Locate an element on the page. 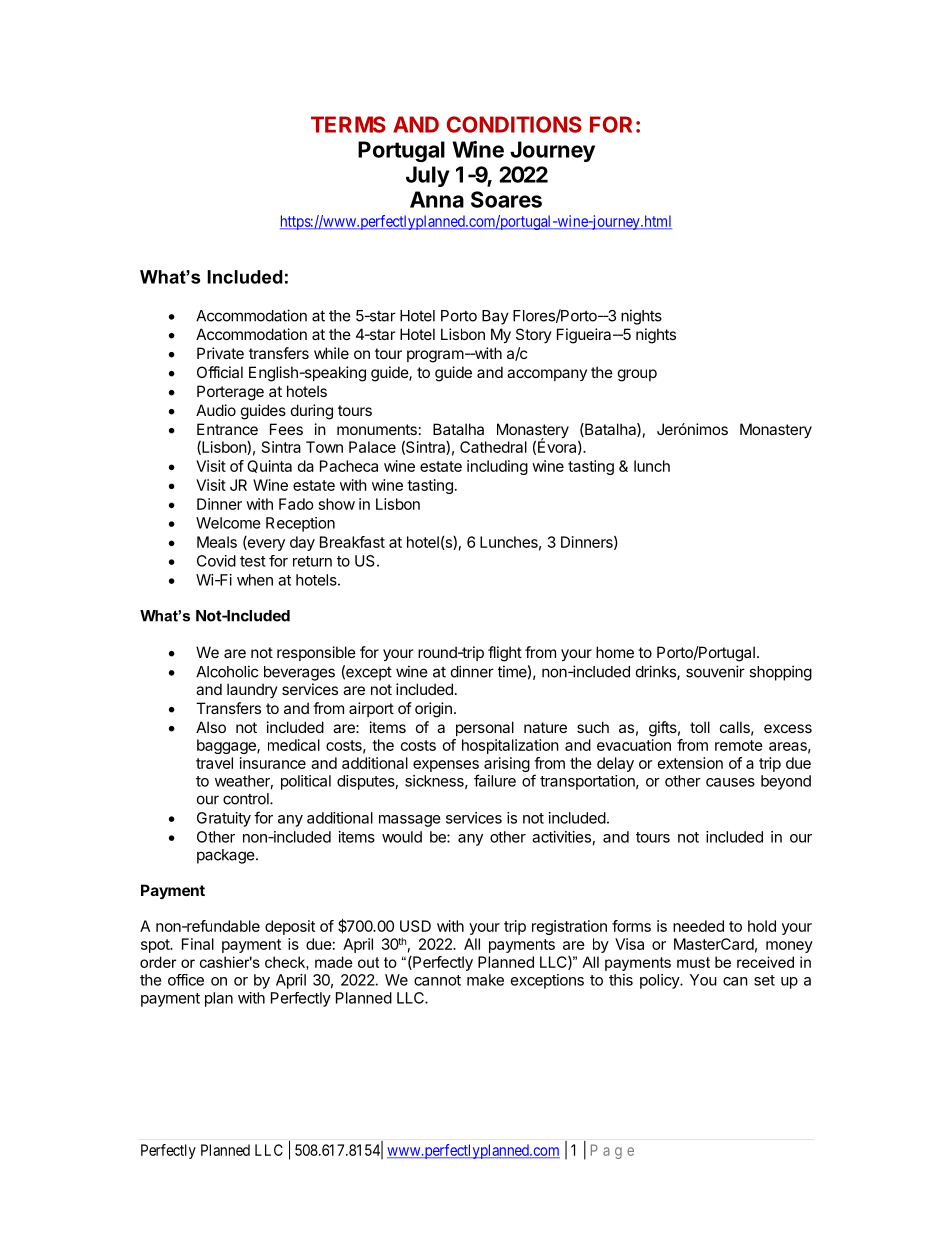  group is located at coordinates (637, 375).
